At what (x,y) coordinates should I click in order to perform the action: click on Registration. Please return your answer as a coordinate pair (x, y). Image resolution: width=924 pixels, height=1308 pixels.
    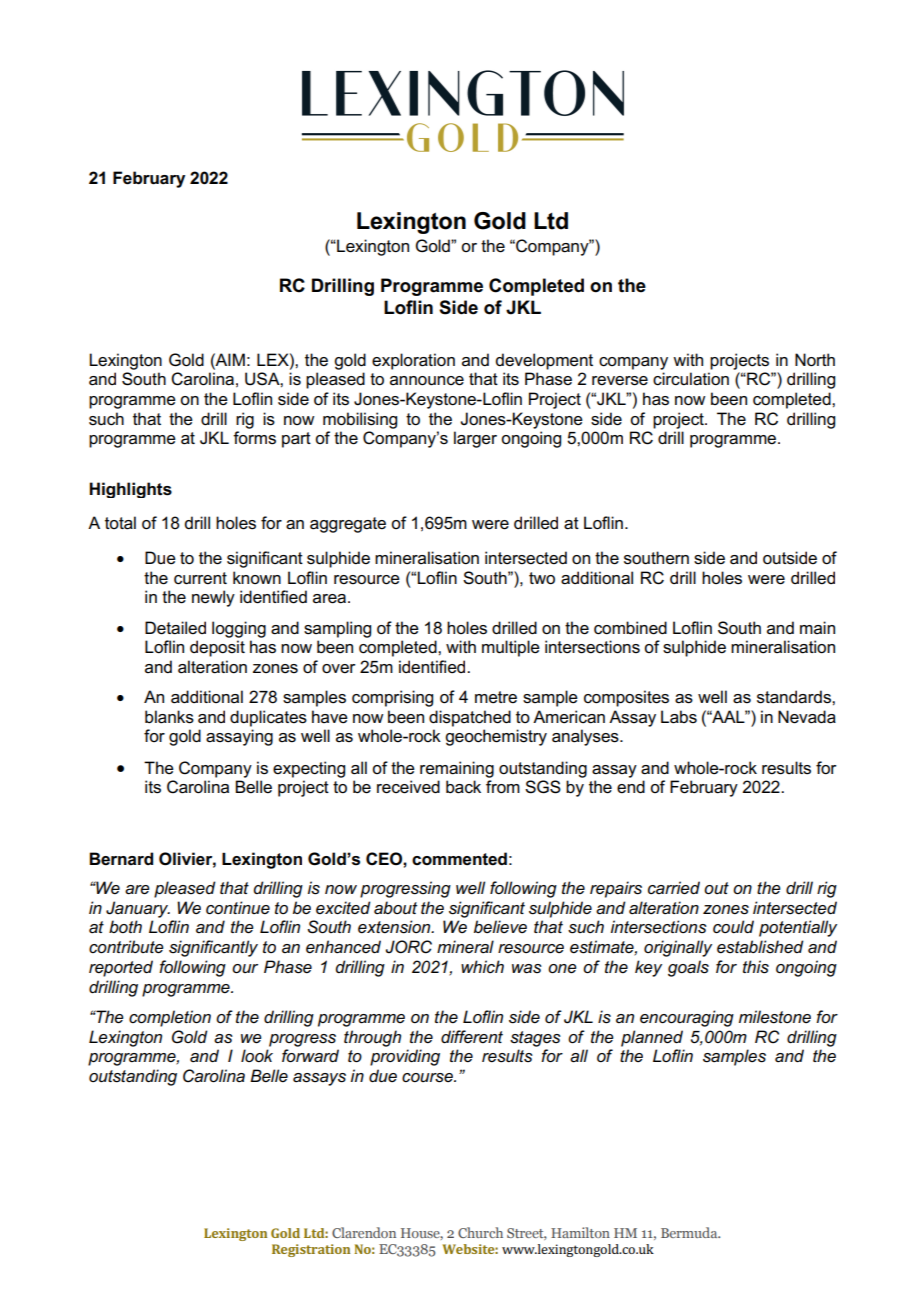
    Looking at the image, I should click on (311, 1250).
